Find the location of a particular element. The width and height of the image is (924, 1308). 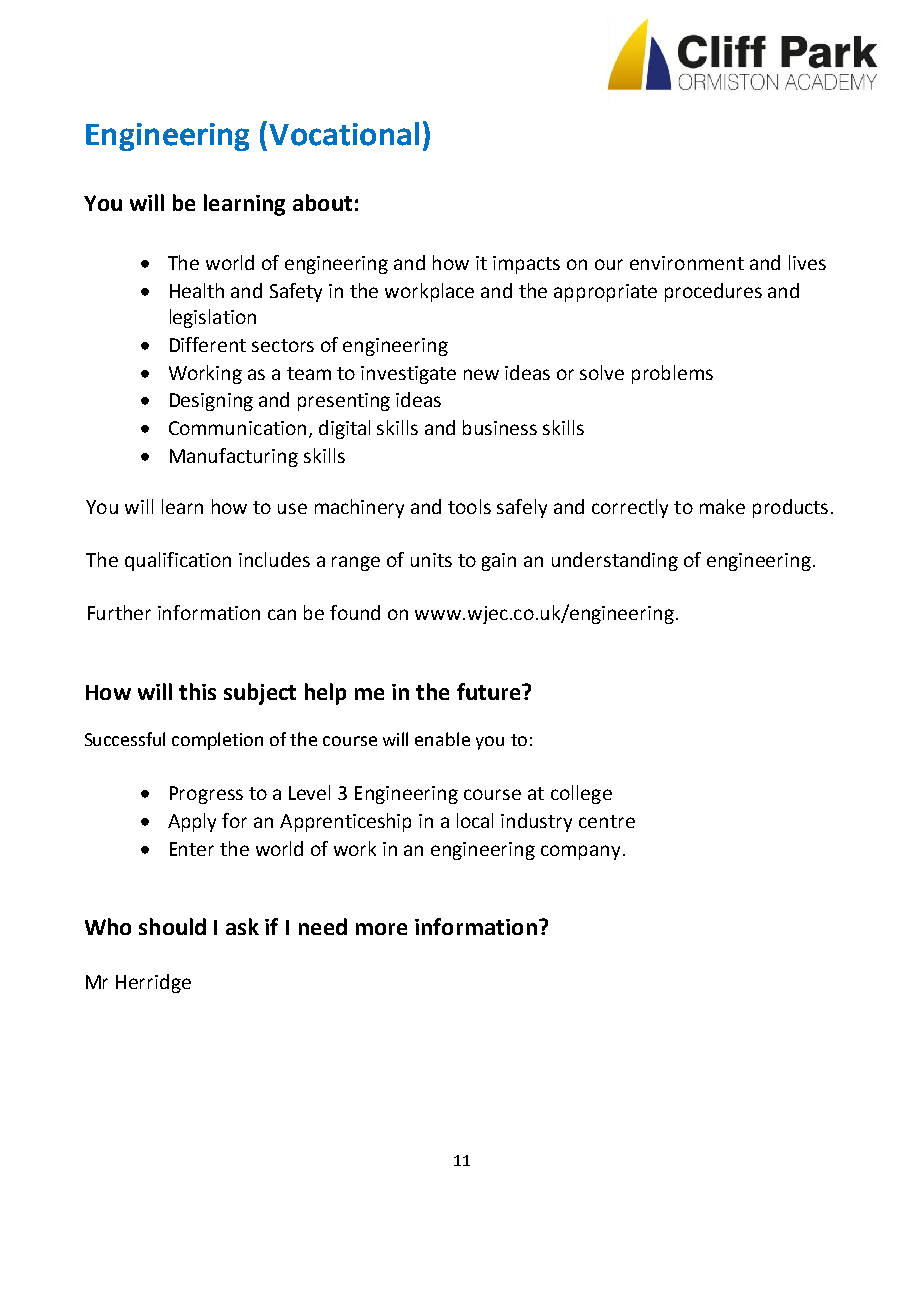

should is located at coordinates (172, 926).
